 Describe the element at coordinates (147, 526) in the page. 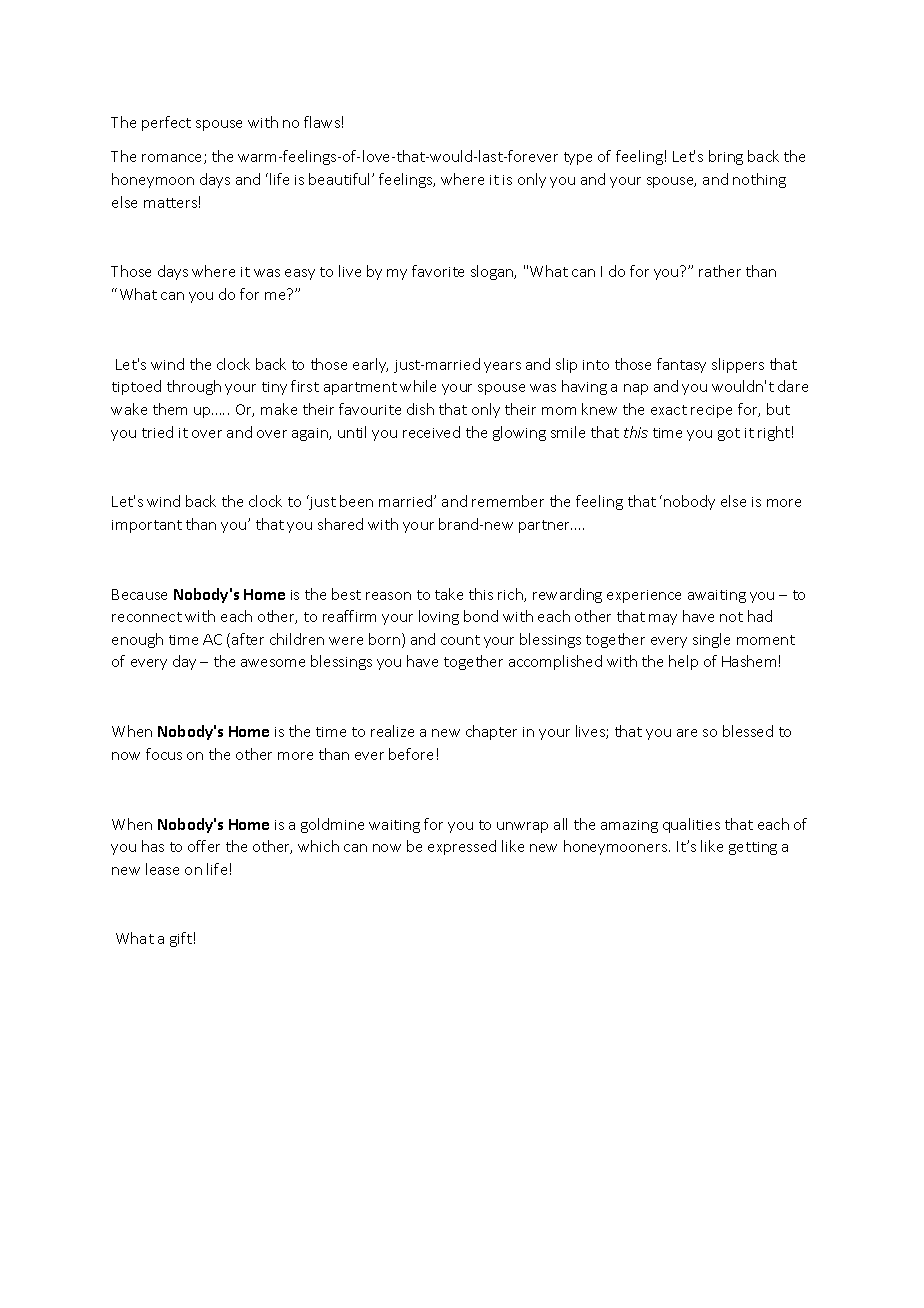

I see `important` at that location.
